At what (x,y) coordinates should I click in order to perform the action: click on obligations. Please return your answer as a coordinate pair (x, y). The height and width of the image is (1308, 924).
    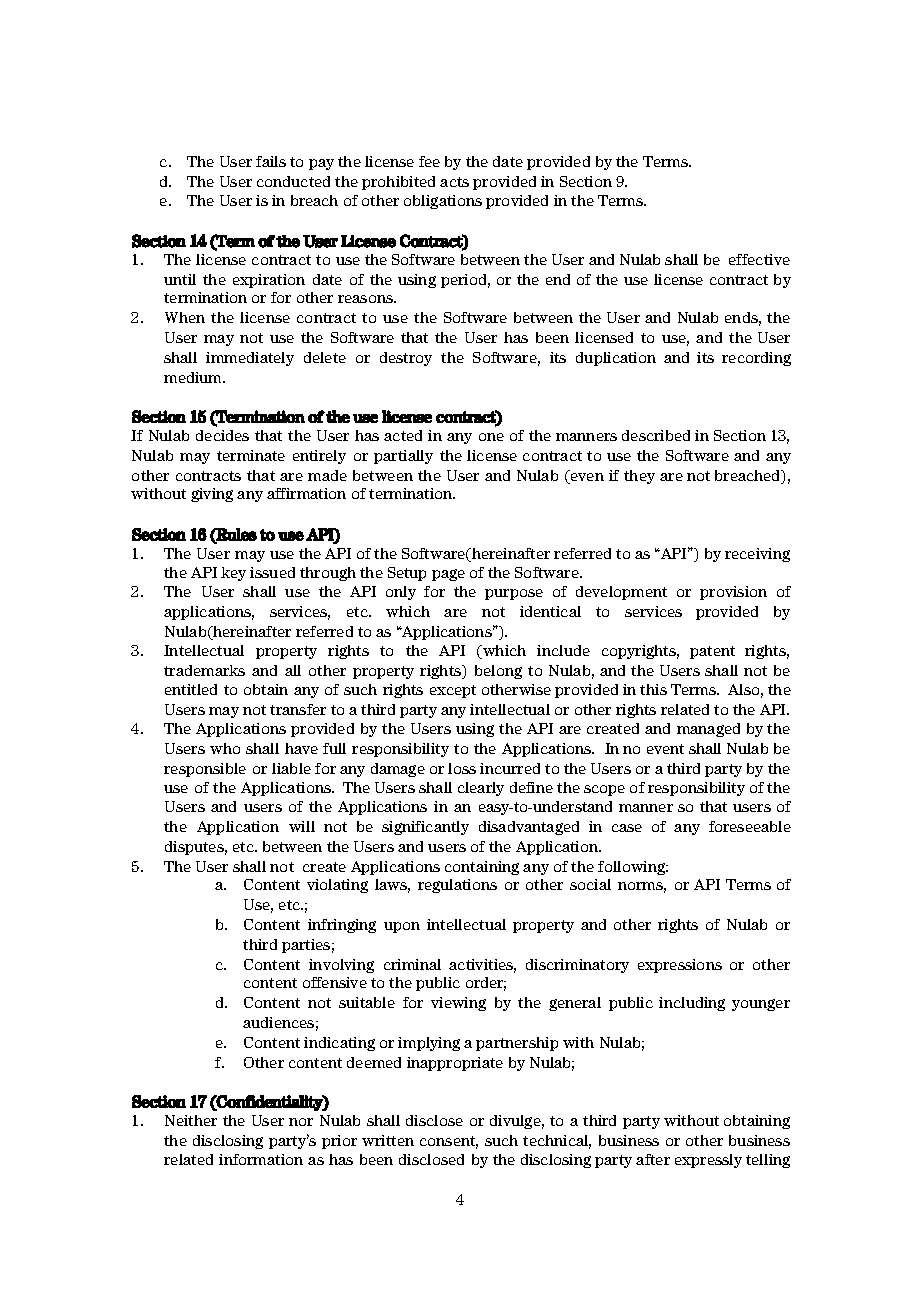
    Looking at the image, I should click on (443, 202).
